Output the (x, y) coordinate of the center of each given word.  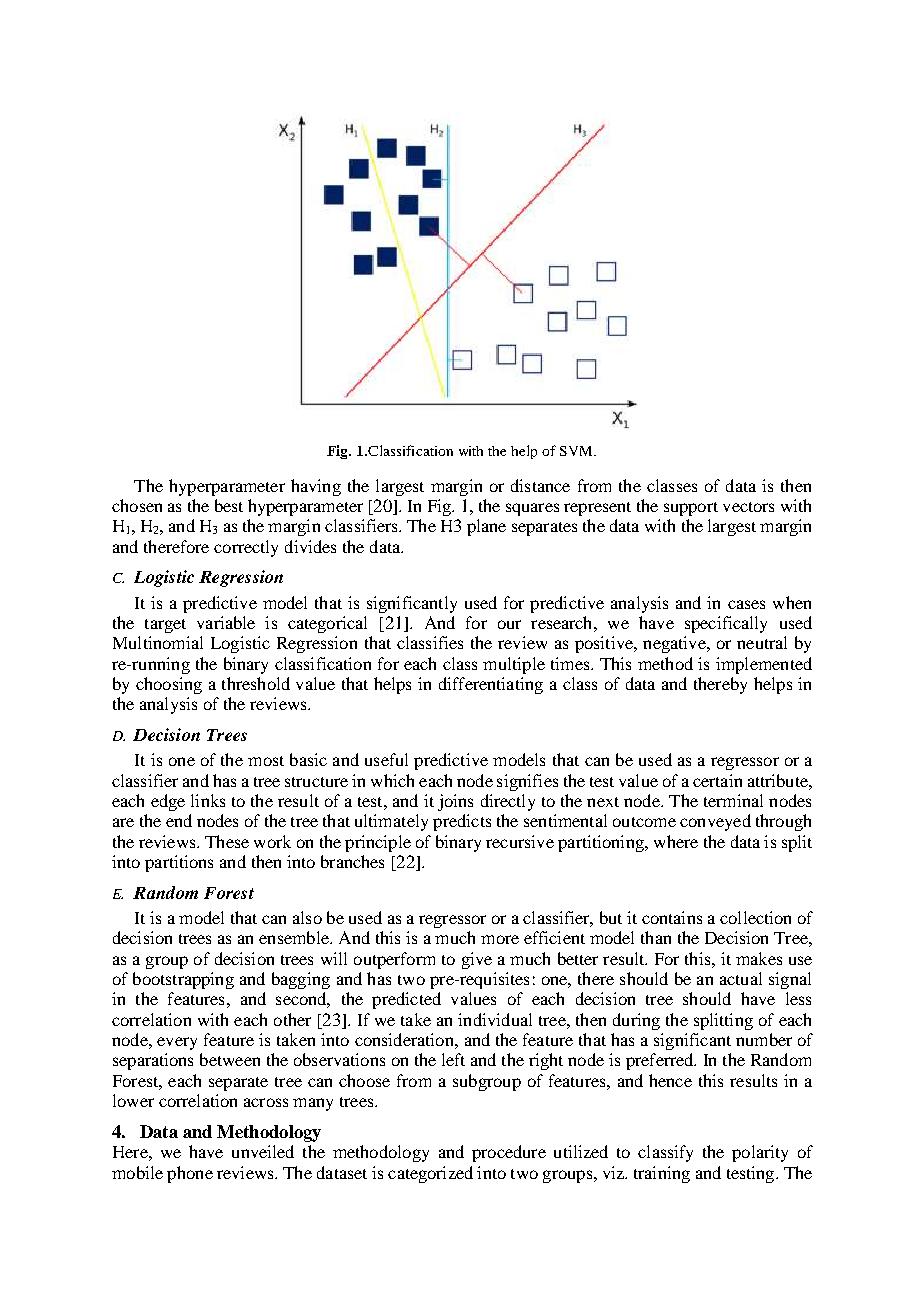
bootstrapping (183, 980)
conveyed (715, 822)
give (477, 960)
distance (540, 485)
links (208, 800)
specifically (726, 624)
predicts (462, 822)
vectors (748, 507)
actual (741, 978)
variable (226, 622)
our (509, 624)
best (229, 505)
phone (190, 1174)
